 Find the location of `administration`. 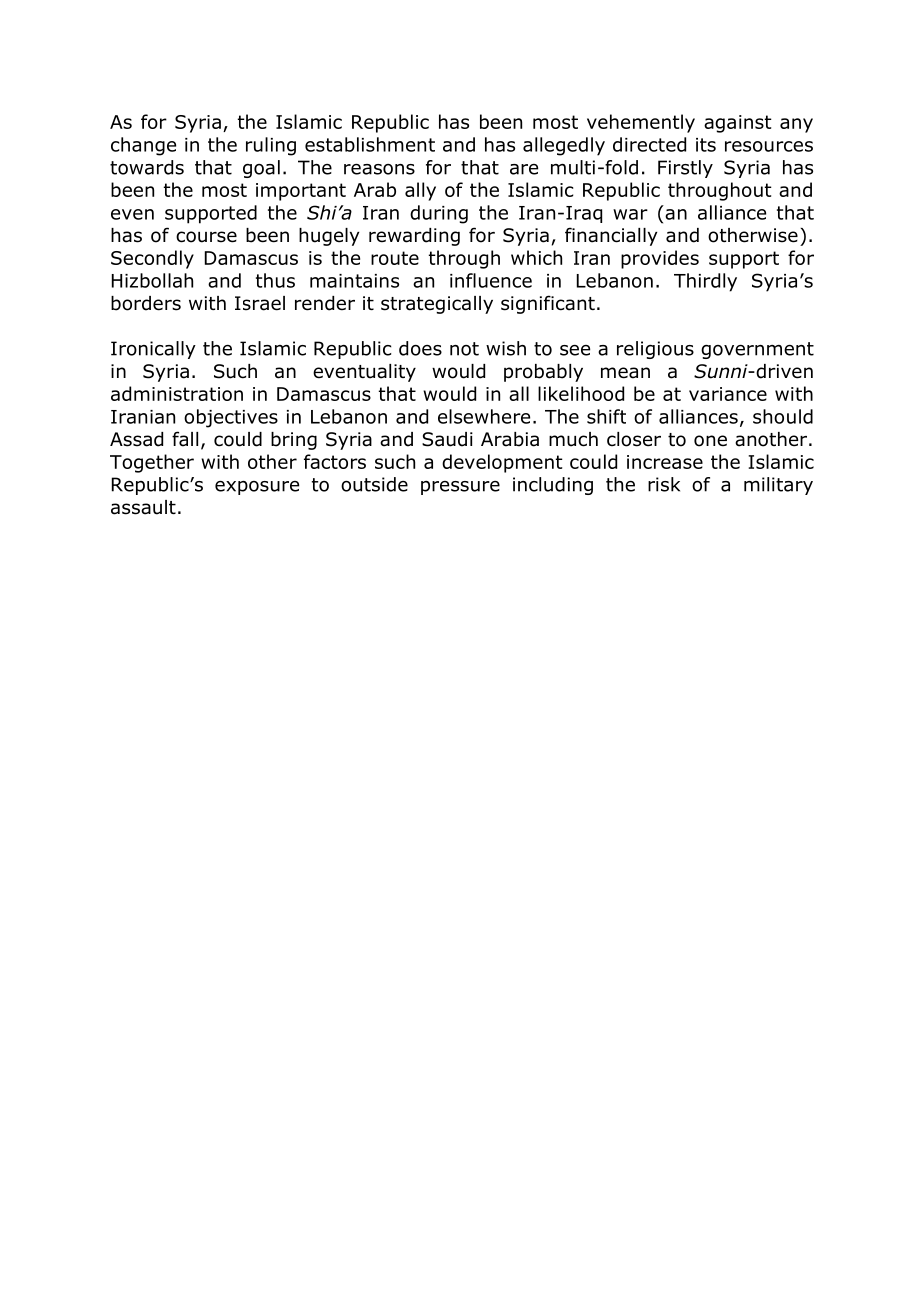

administration is located at coordinates (177, 393).
